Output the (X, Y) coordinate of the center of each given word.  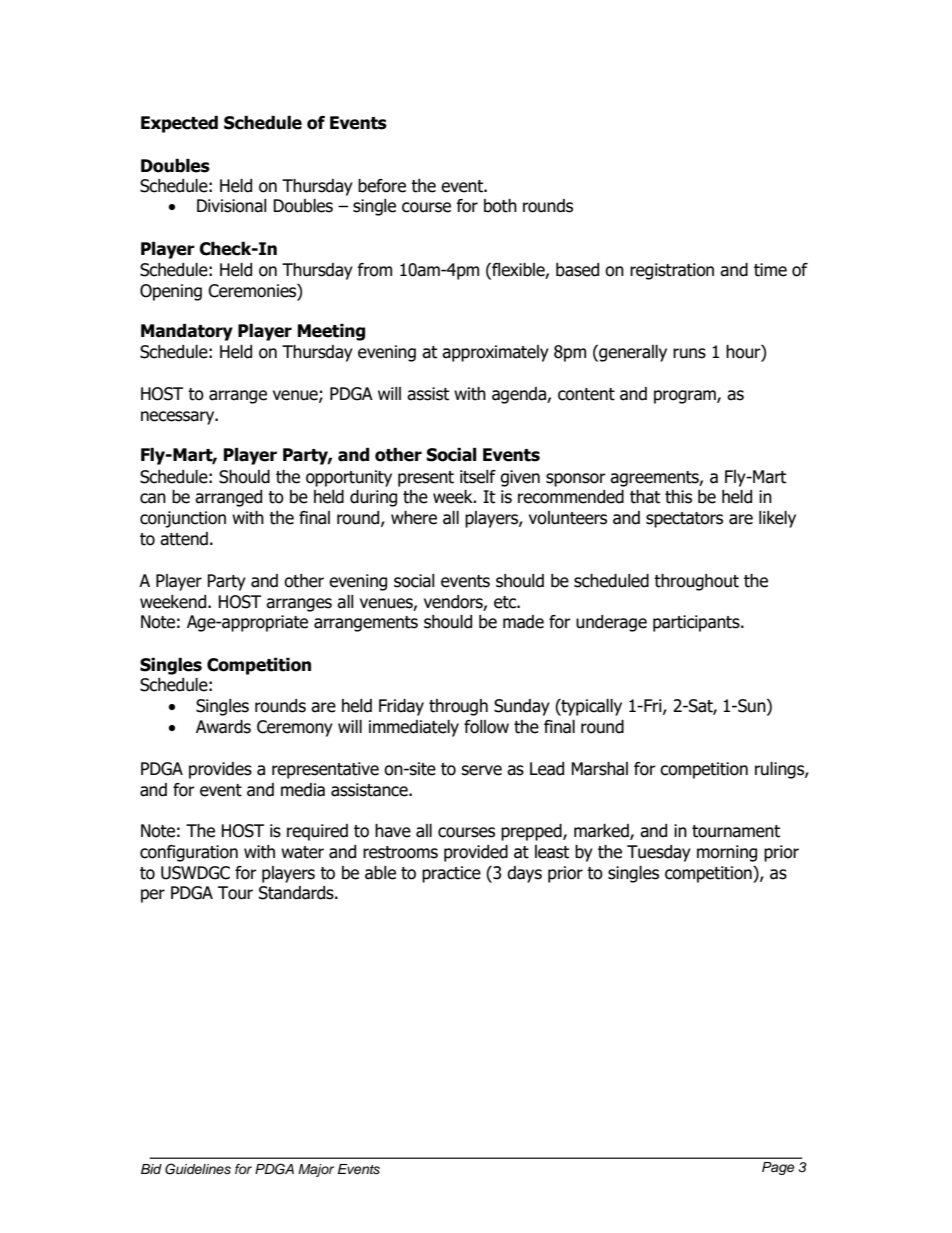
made (523, 622)
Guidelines (198, 1169)
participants (697, 623)
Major (316, 1170)
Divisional (232, 206)
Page (778, 1168)
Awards (223, 727)
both (500, 206)
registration (672, 271)
